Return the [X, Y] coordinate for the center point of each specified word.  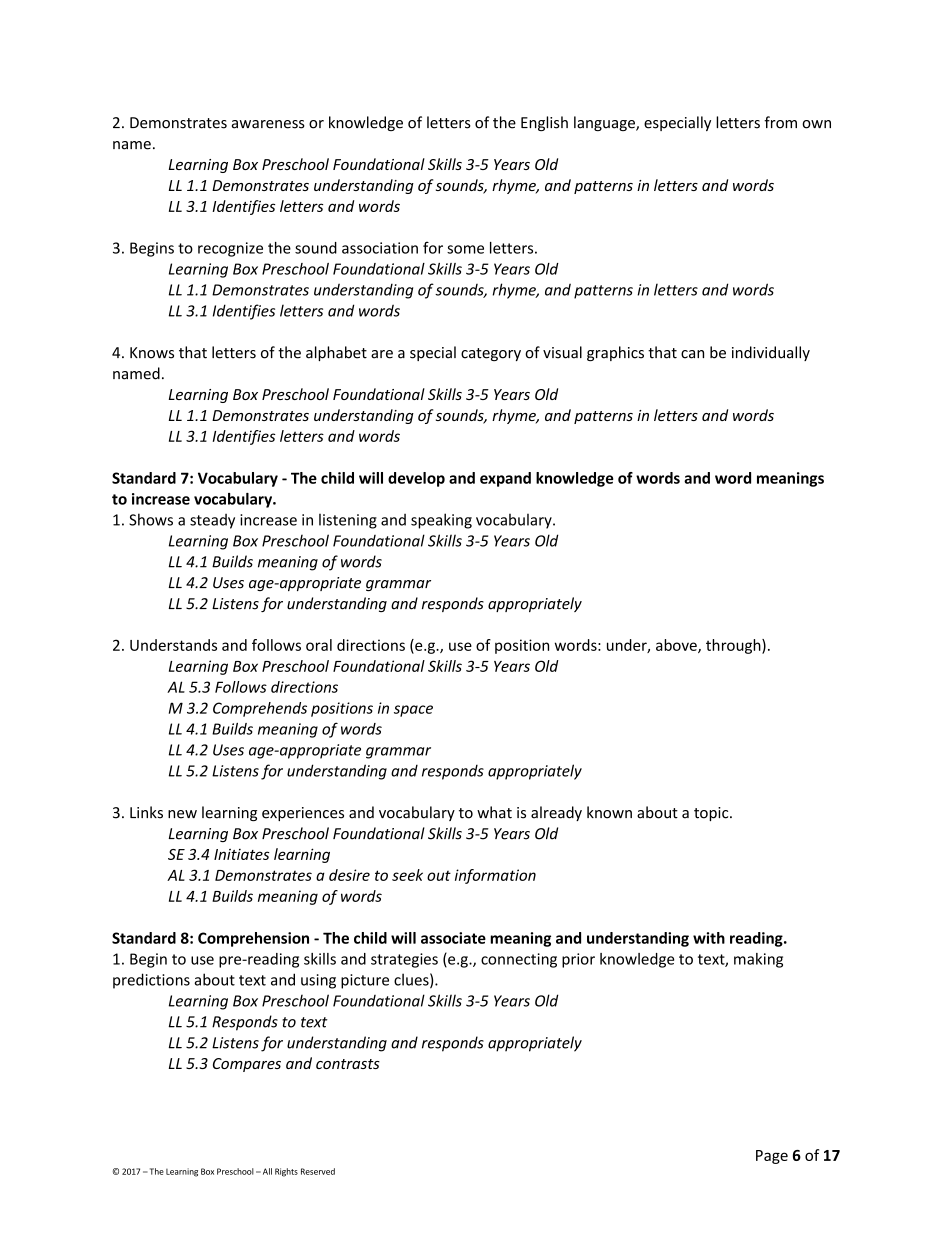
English [544, 123]
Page [772, 1157]
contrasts [348, 1064]
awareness [268, 124]
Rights [286, 1172]
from [780, 122]
